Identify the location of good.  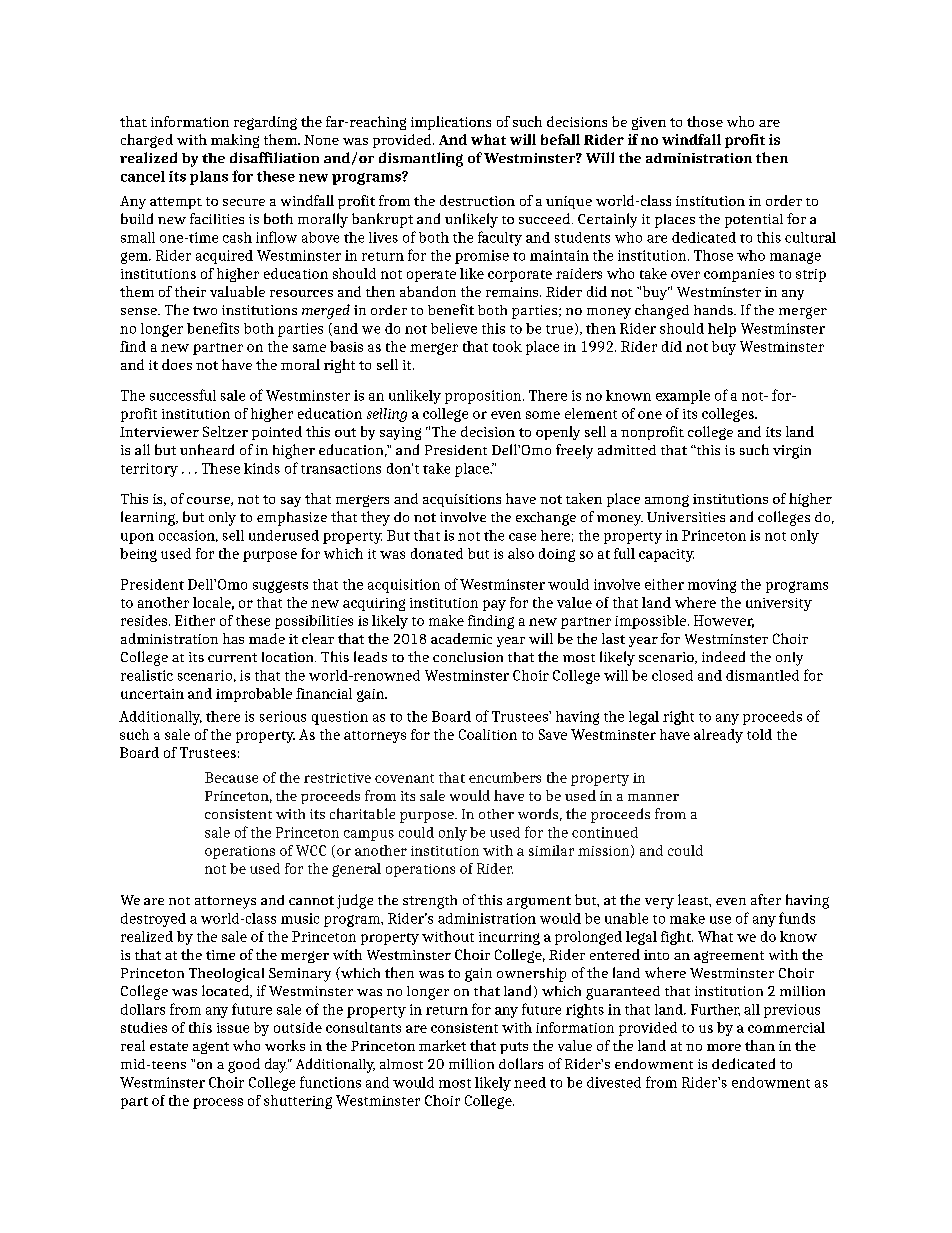
(244, 1065).
